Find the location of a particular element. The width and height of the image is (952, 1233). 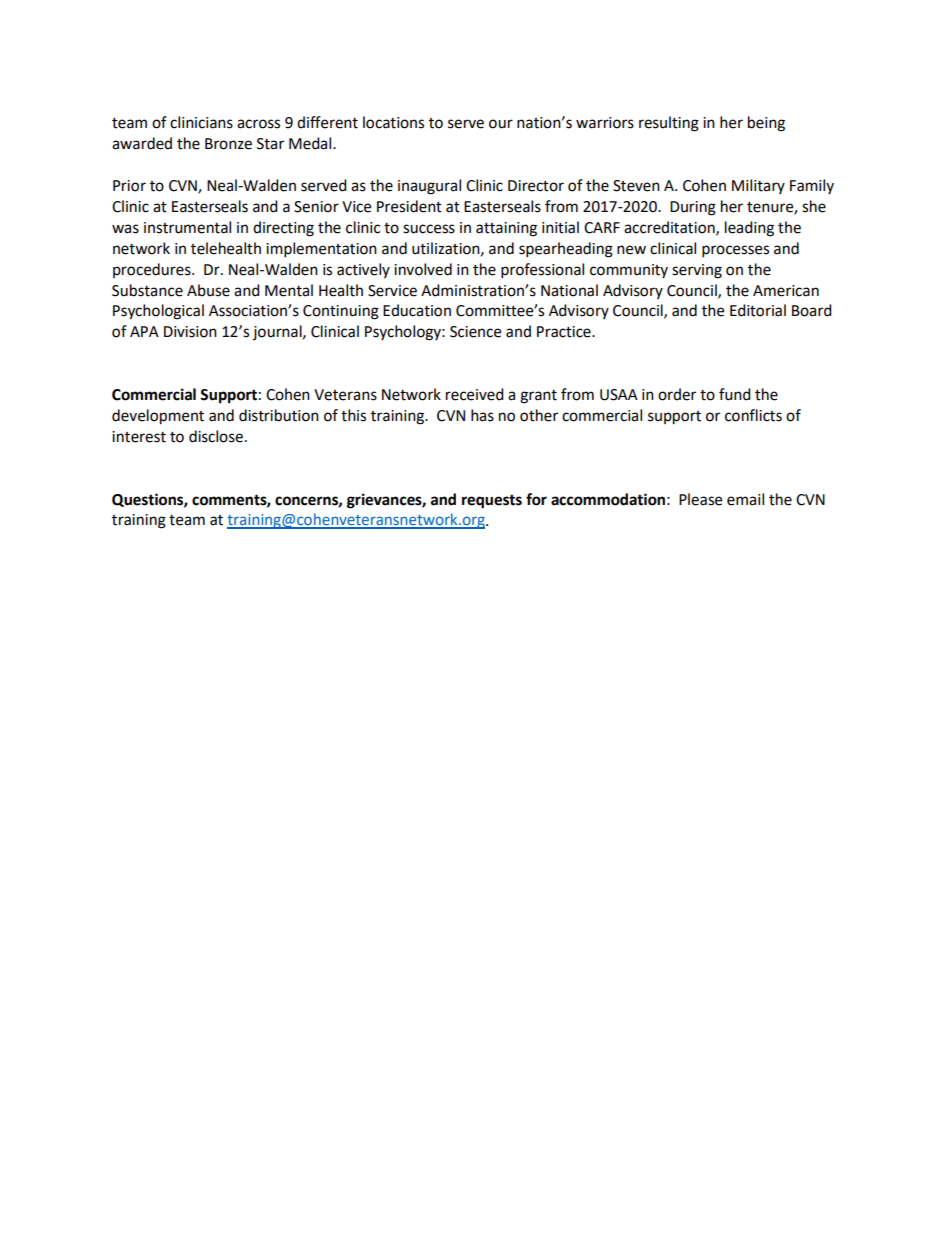

Bronze is located at coordinates (228, 144).
